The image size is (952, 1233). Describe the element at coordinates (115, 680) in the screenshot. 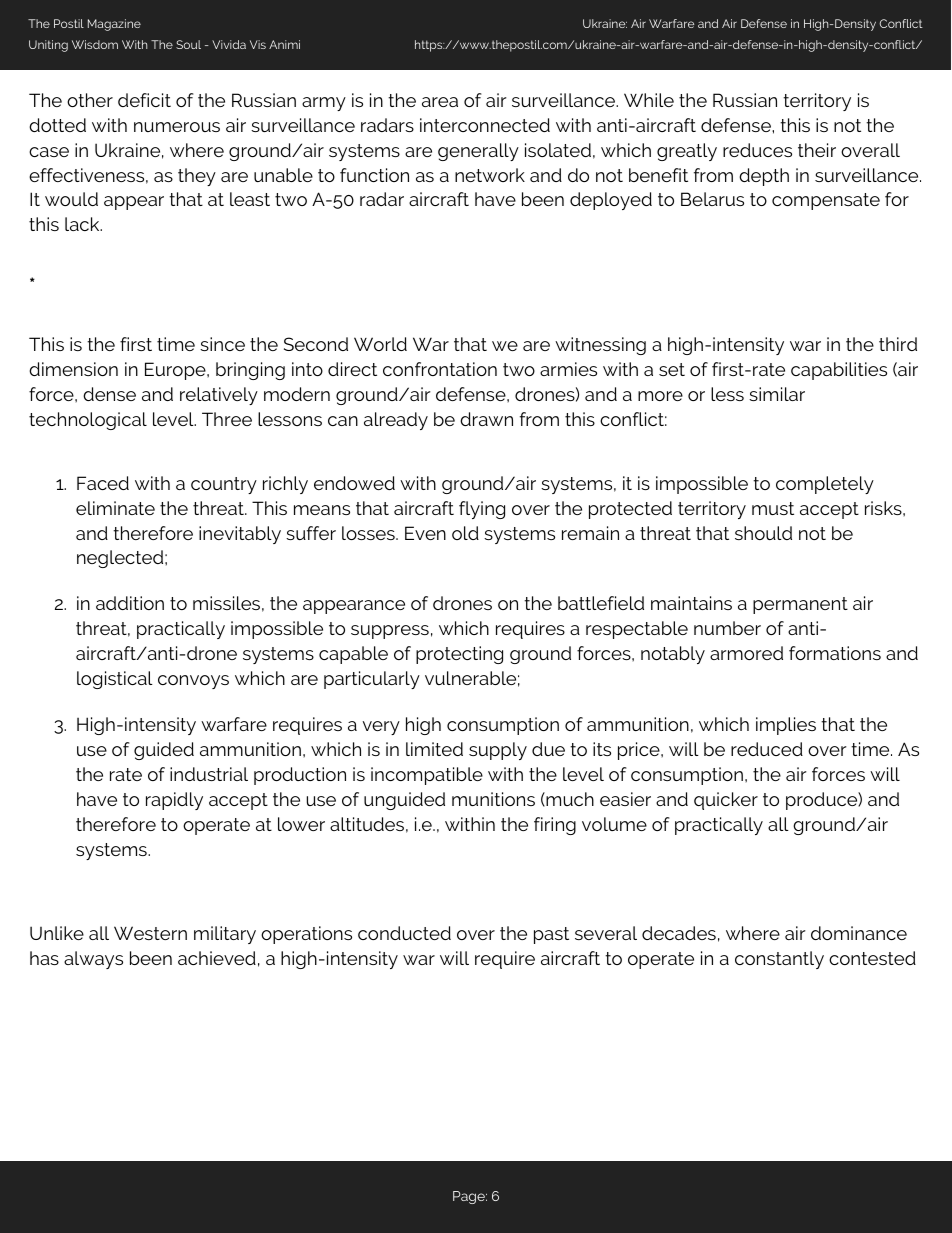

I see `logistical` at that location.
